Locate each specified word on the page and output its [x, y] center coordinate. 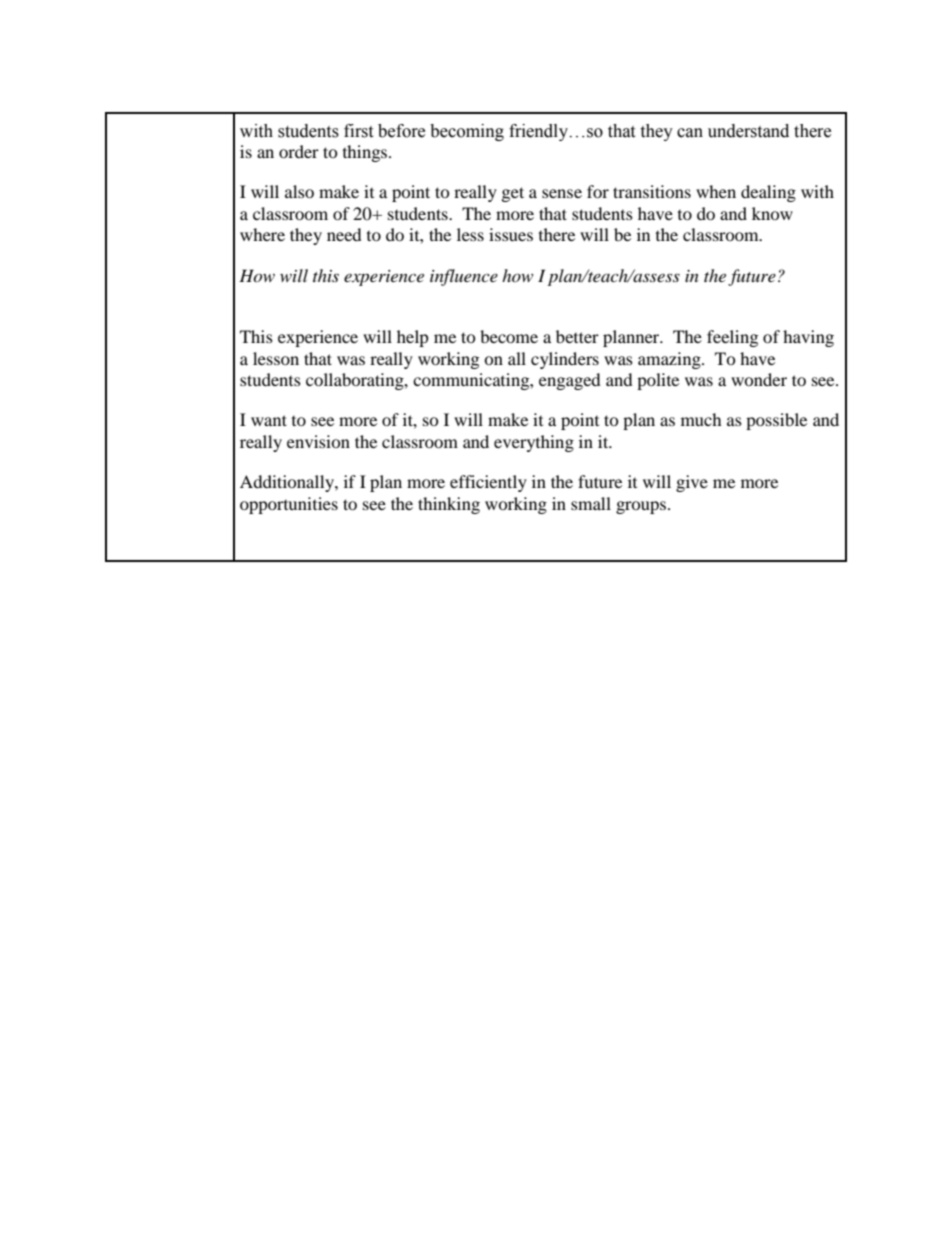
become [509, 336]
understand [748, 131]
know [772, 213]
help [413, 338]
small [591, 503]
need [344, 234]
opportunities [289, 505]
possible [776, 421]
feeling [732, 338]
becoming [467, 132]
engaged [570, 381]
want [269, 420]
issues [511, 234]
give [692, 483]
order [299, 151]
